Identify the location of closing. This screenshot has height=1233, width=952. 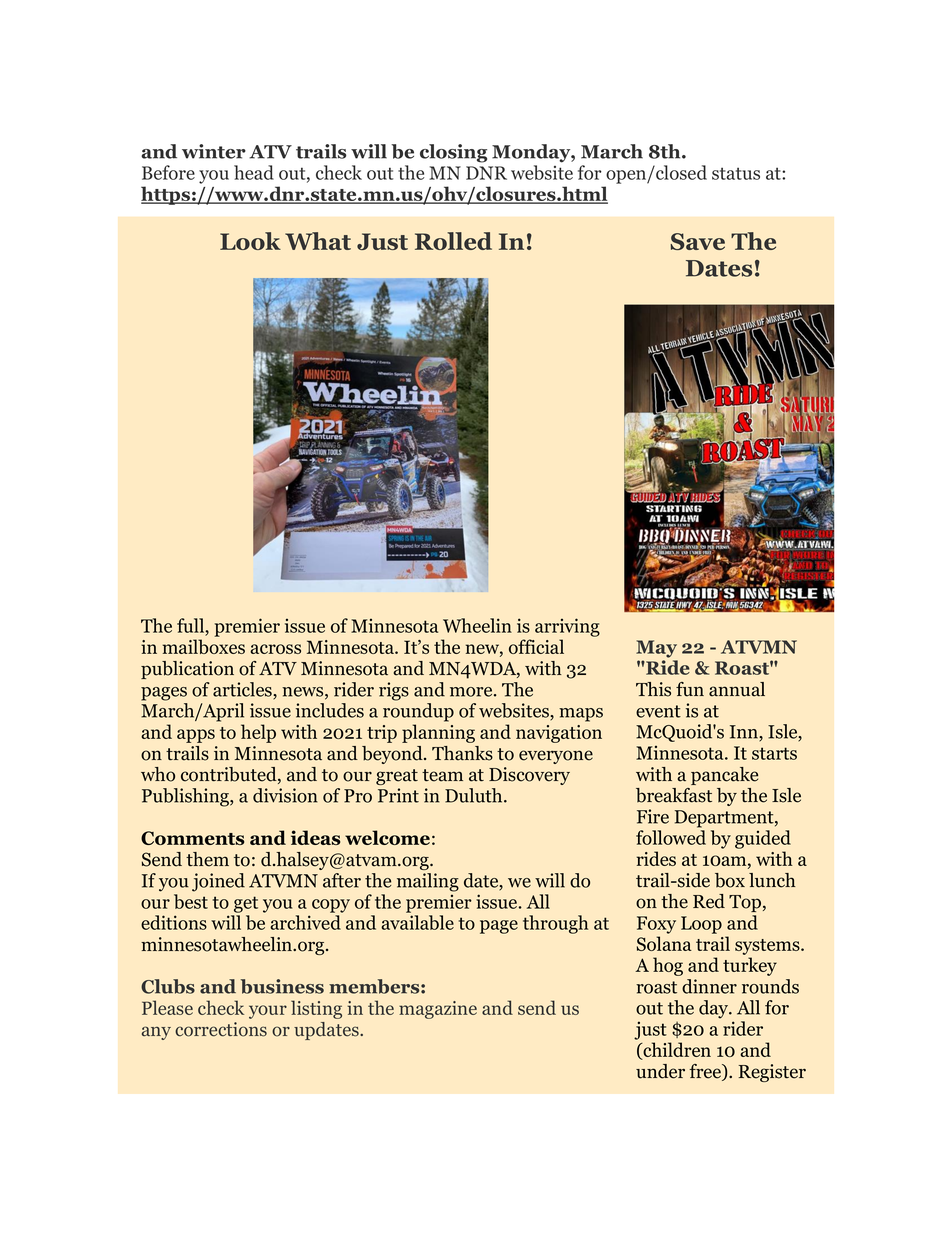
(453, 153).
